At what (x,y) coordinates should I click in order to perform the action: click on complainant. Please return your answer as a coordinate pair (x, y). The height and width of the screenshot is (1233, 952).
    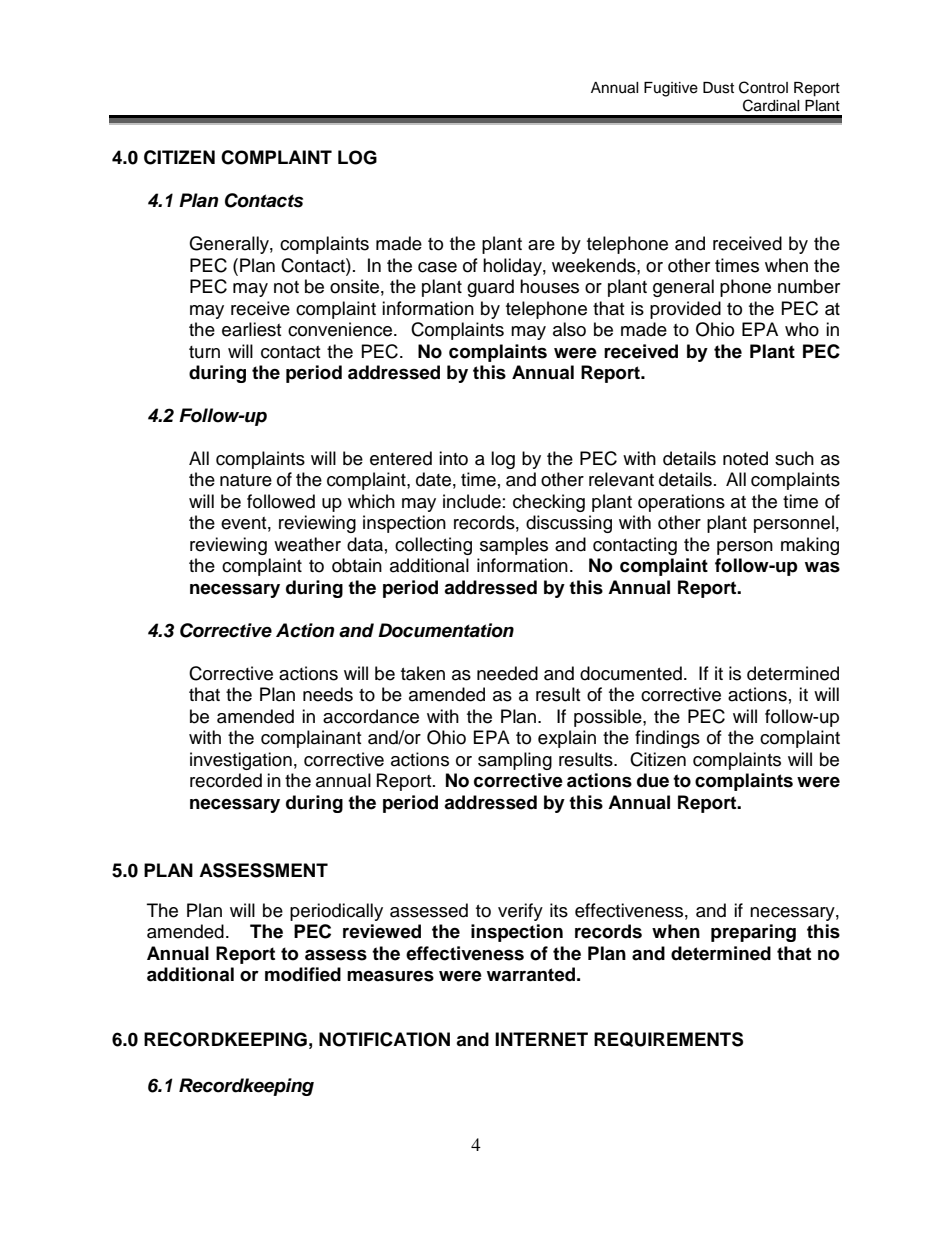
    Looking at the image, I should click on (311, 739).
